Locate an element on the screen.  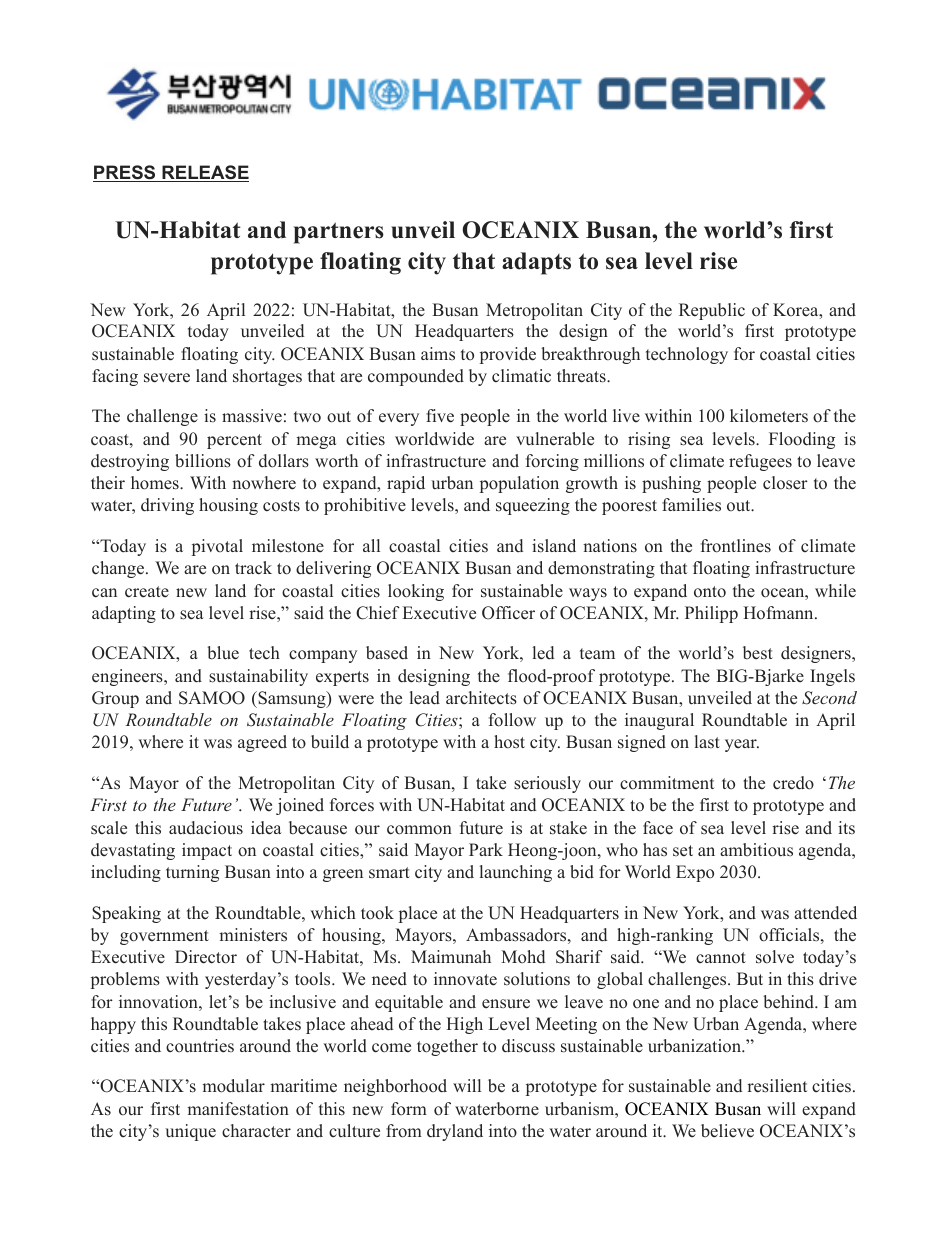
closer is located at coordinates (785, 483).
